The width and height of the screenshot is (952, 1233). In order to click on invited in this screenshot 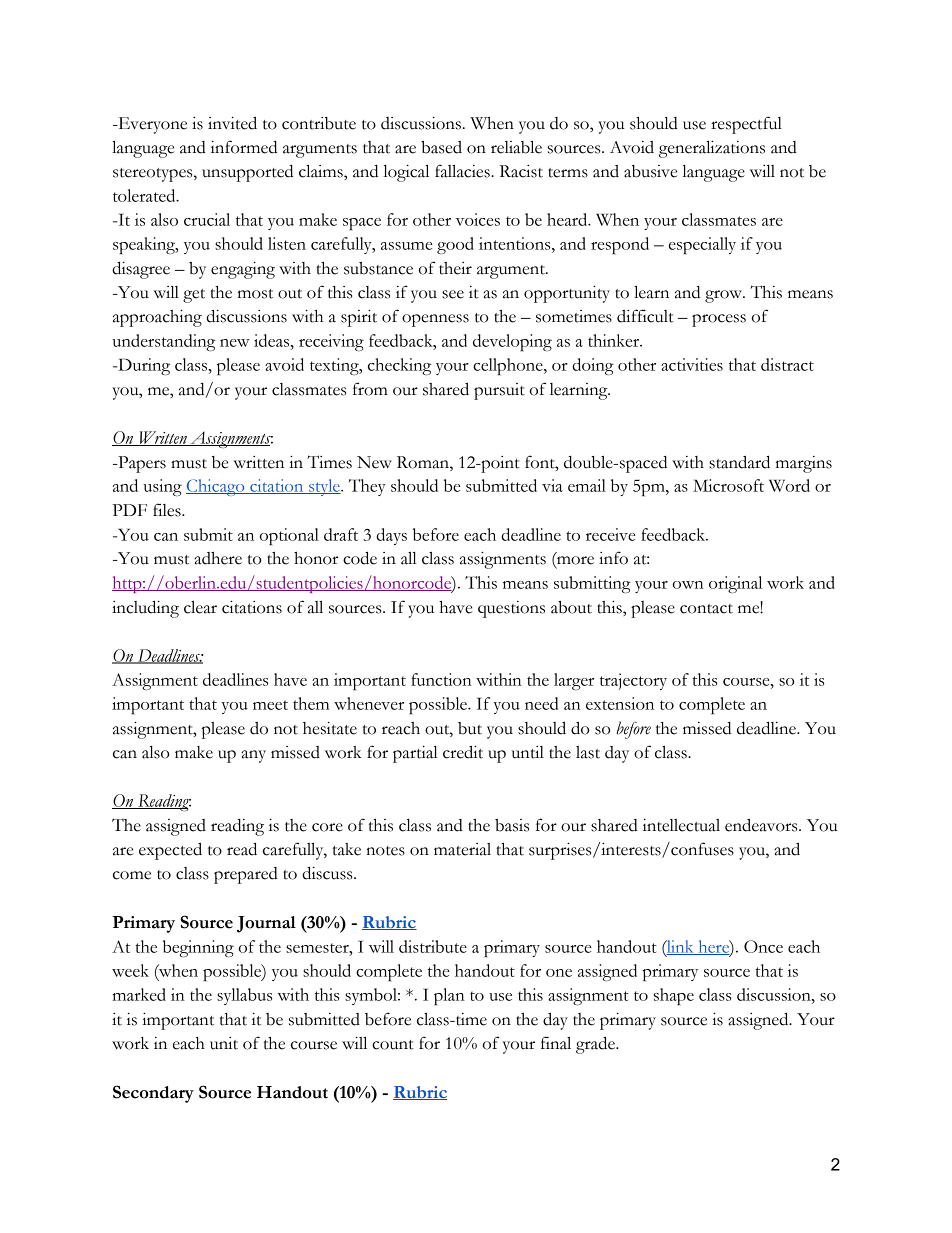, I will do `click(232, 123)`.
